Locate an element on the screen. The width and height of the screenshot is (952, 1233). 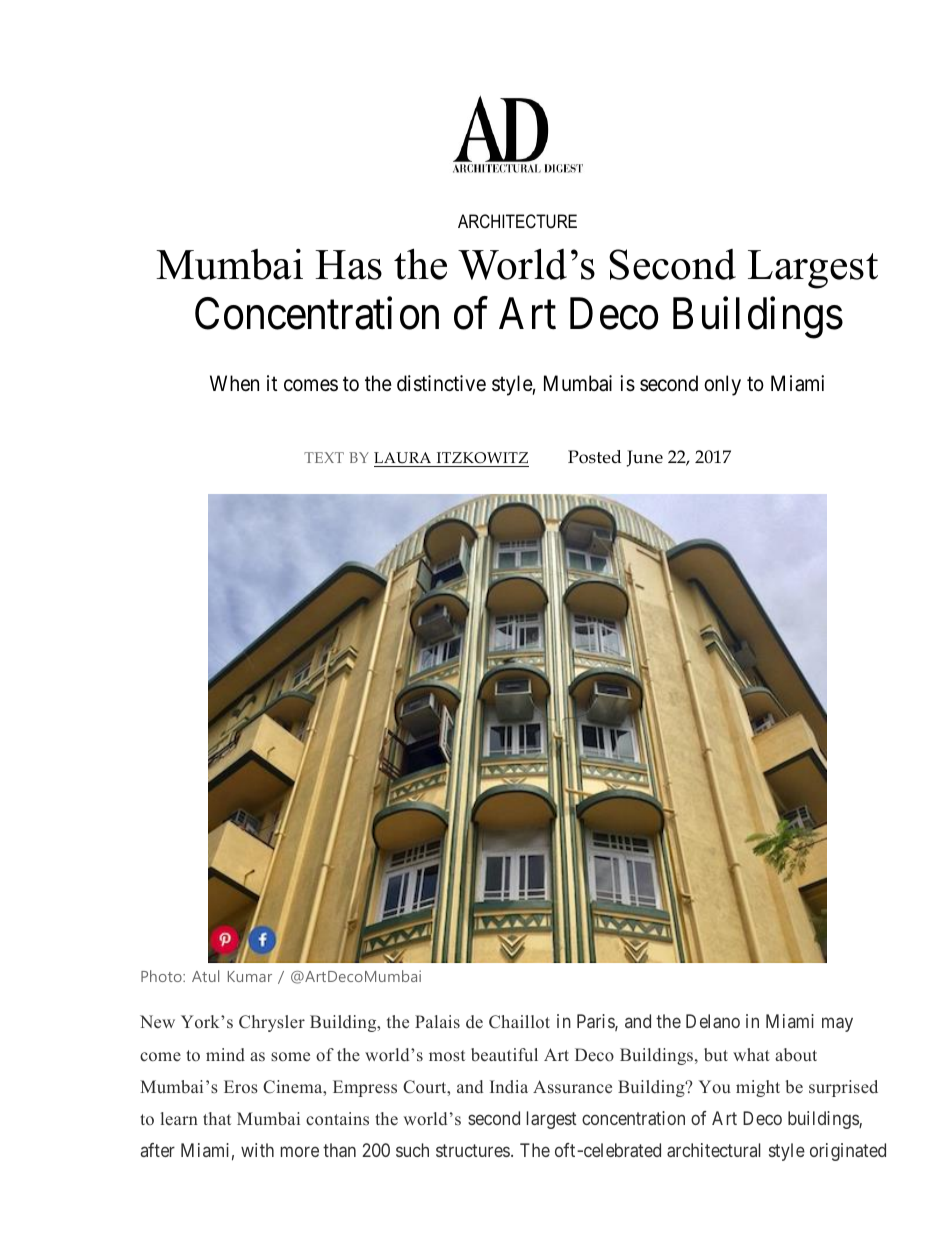
may is located at coordinates (837, 1025).
